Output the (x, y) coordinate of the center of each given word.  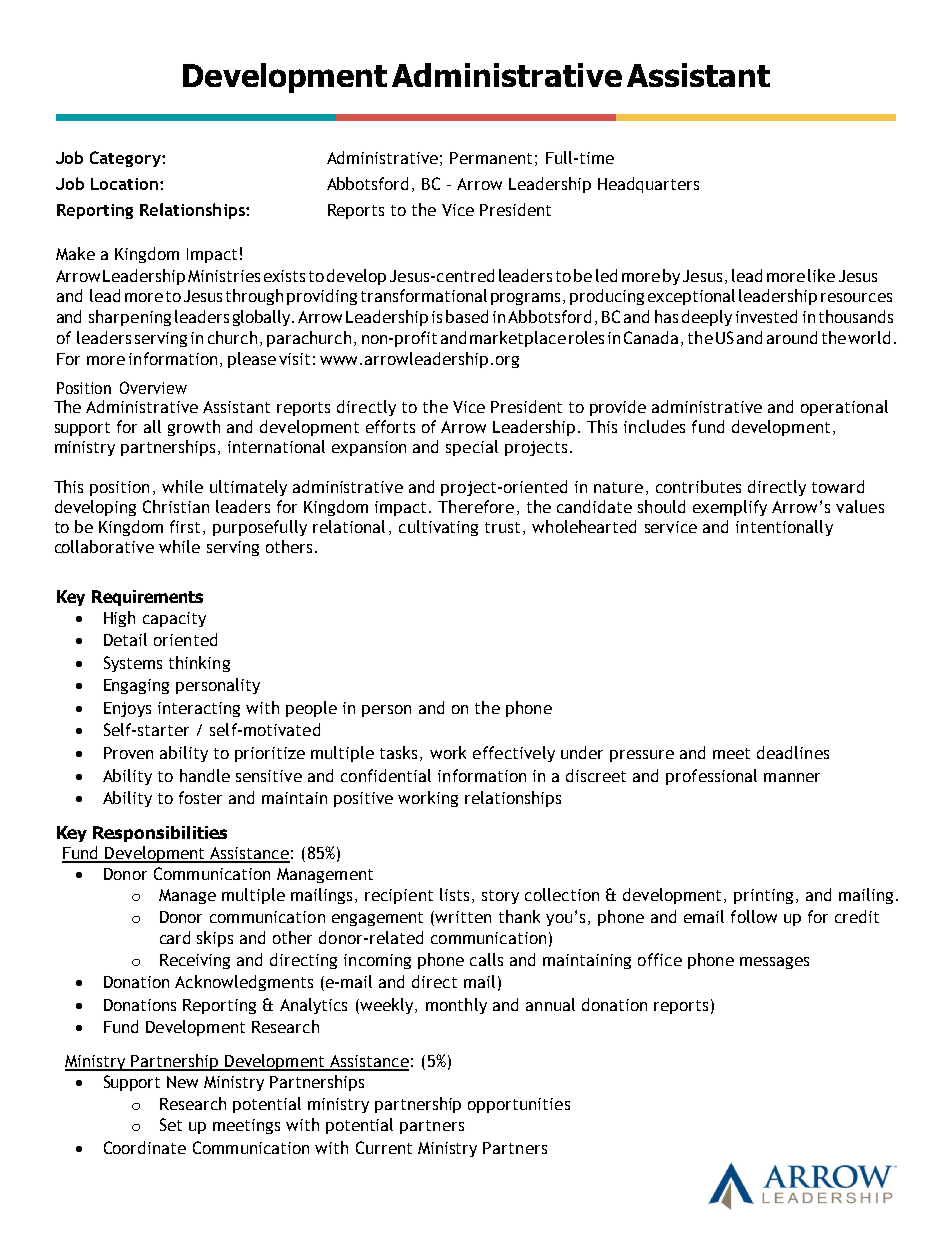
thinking (199, 664)
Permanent (491, 158)
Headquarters (648, 185)
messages (774, 963)
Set (171, 1124)
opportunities (519, 1105)
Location (124, 184)
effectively (514, 754)
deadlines (793, 752)
